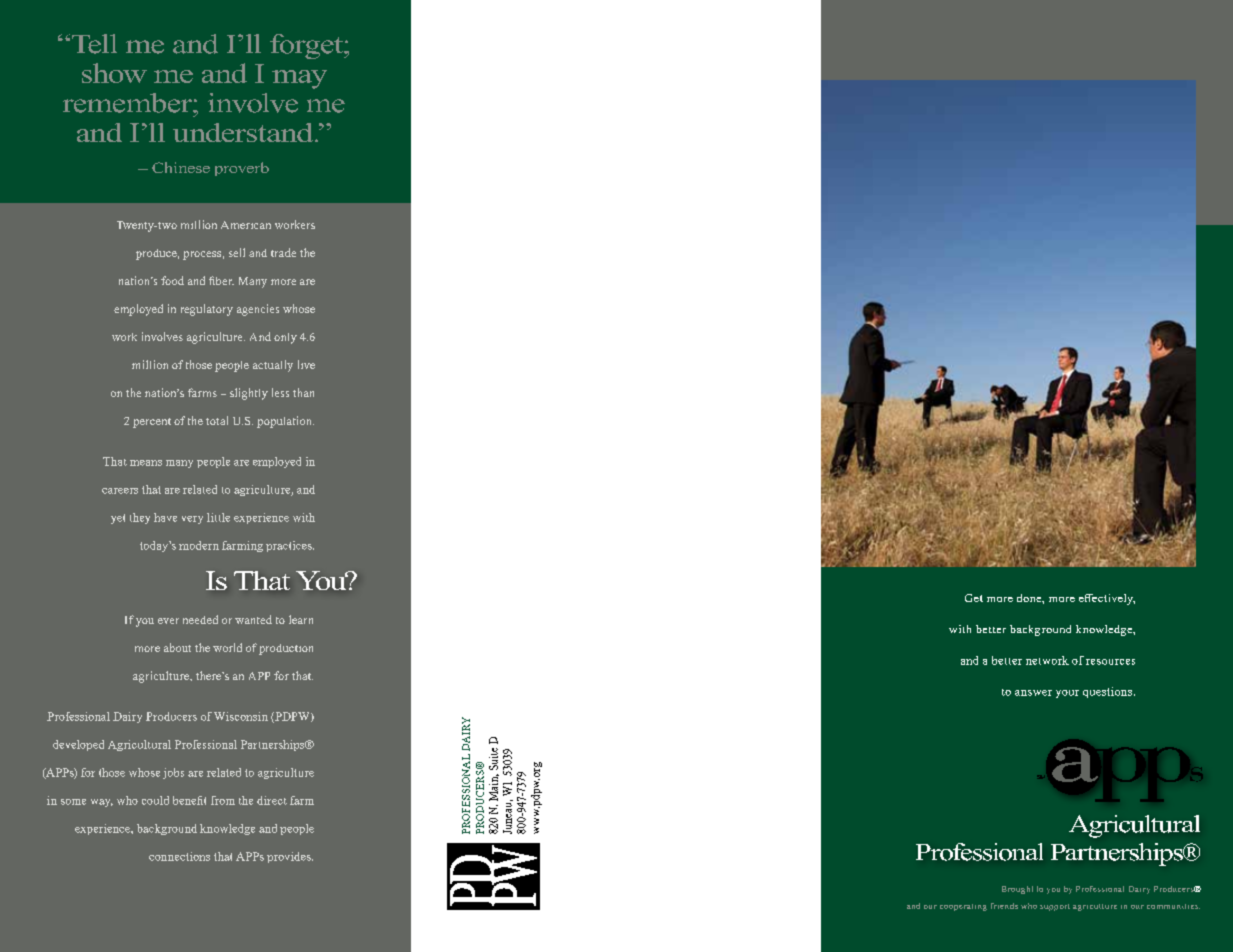 The height and width of the page is (952, 1233). Describe the element at coordinates (290, 546) in the page. I see `practices` at that location.
